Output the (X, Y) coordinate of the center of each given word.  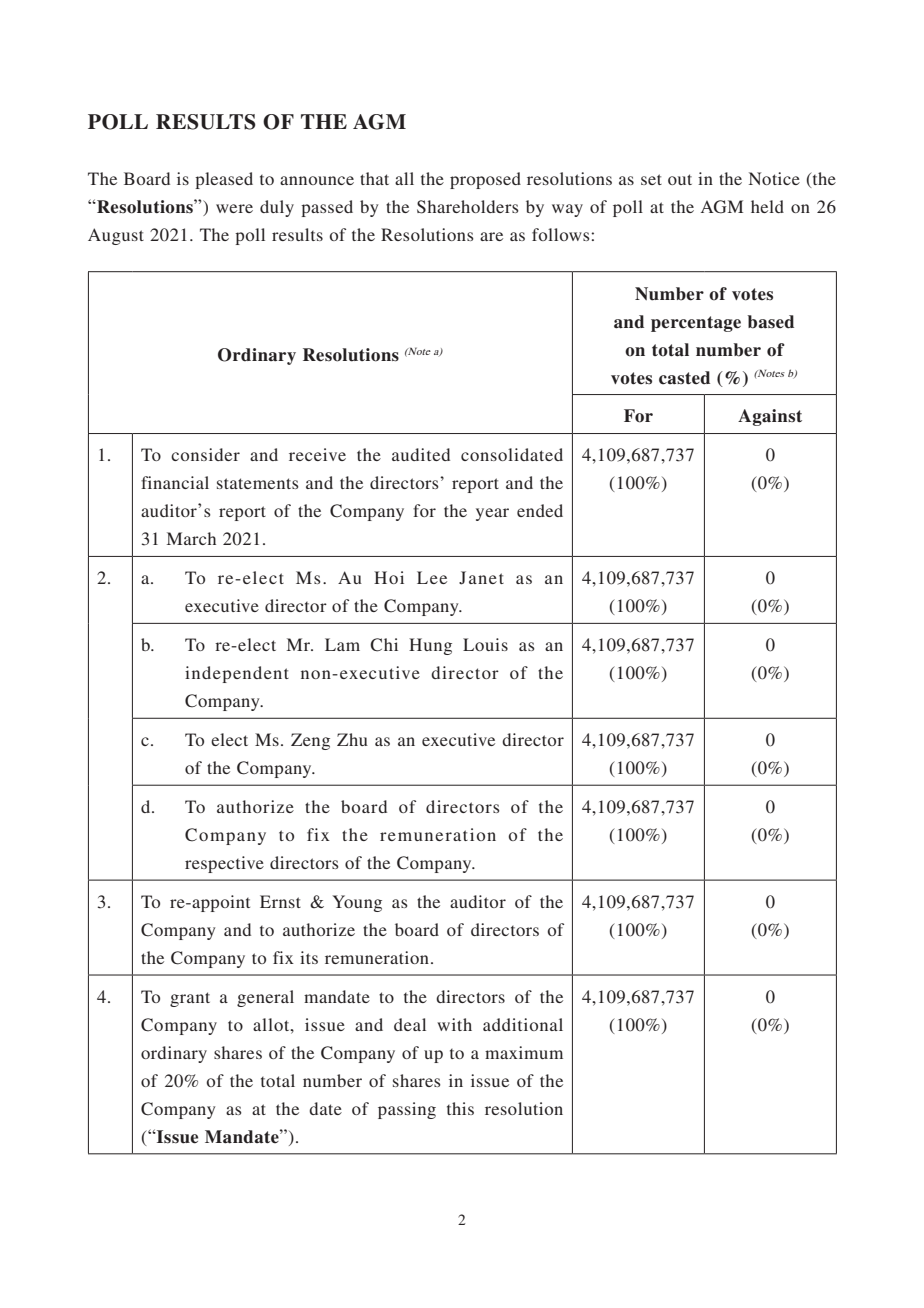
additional (523, 1024)
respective (224, 864)
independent (237, 674)
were (234, 208)
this (460, 1108)
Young (357, 903)
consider (205, 454)
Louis (485, 644)
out (680, 179)
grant (190, 999)
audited (421, 454)
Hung (430, 646)
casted (684, 378)
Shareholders (468, 207)
